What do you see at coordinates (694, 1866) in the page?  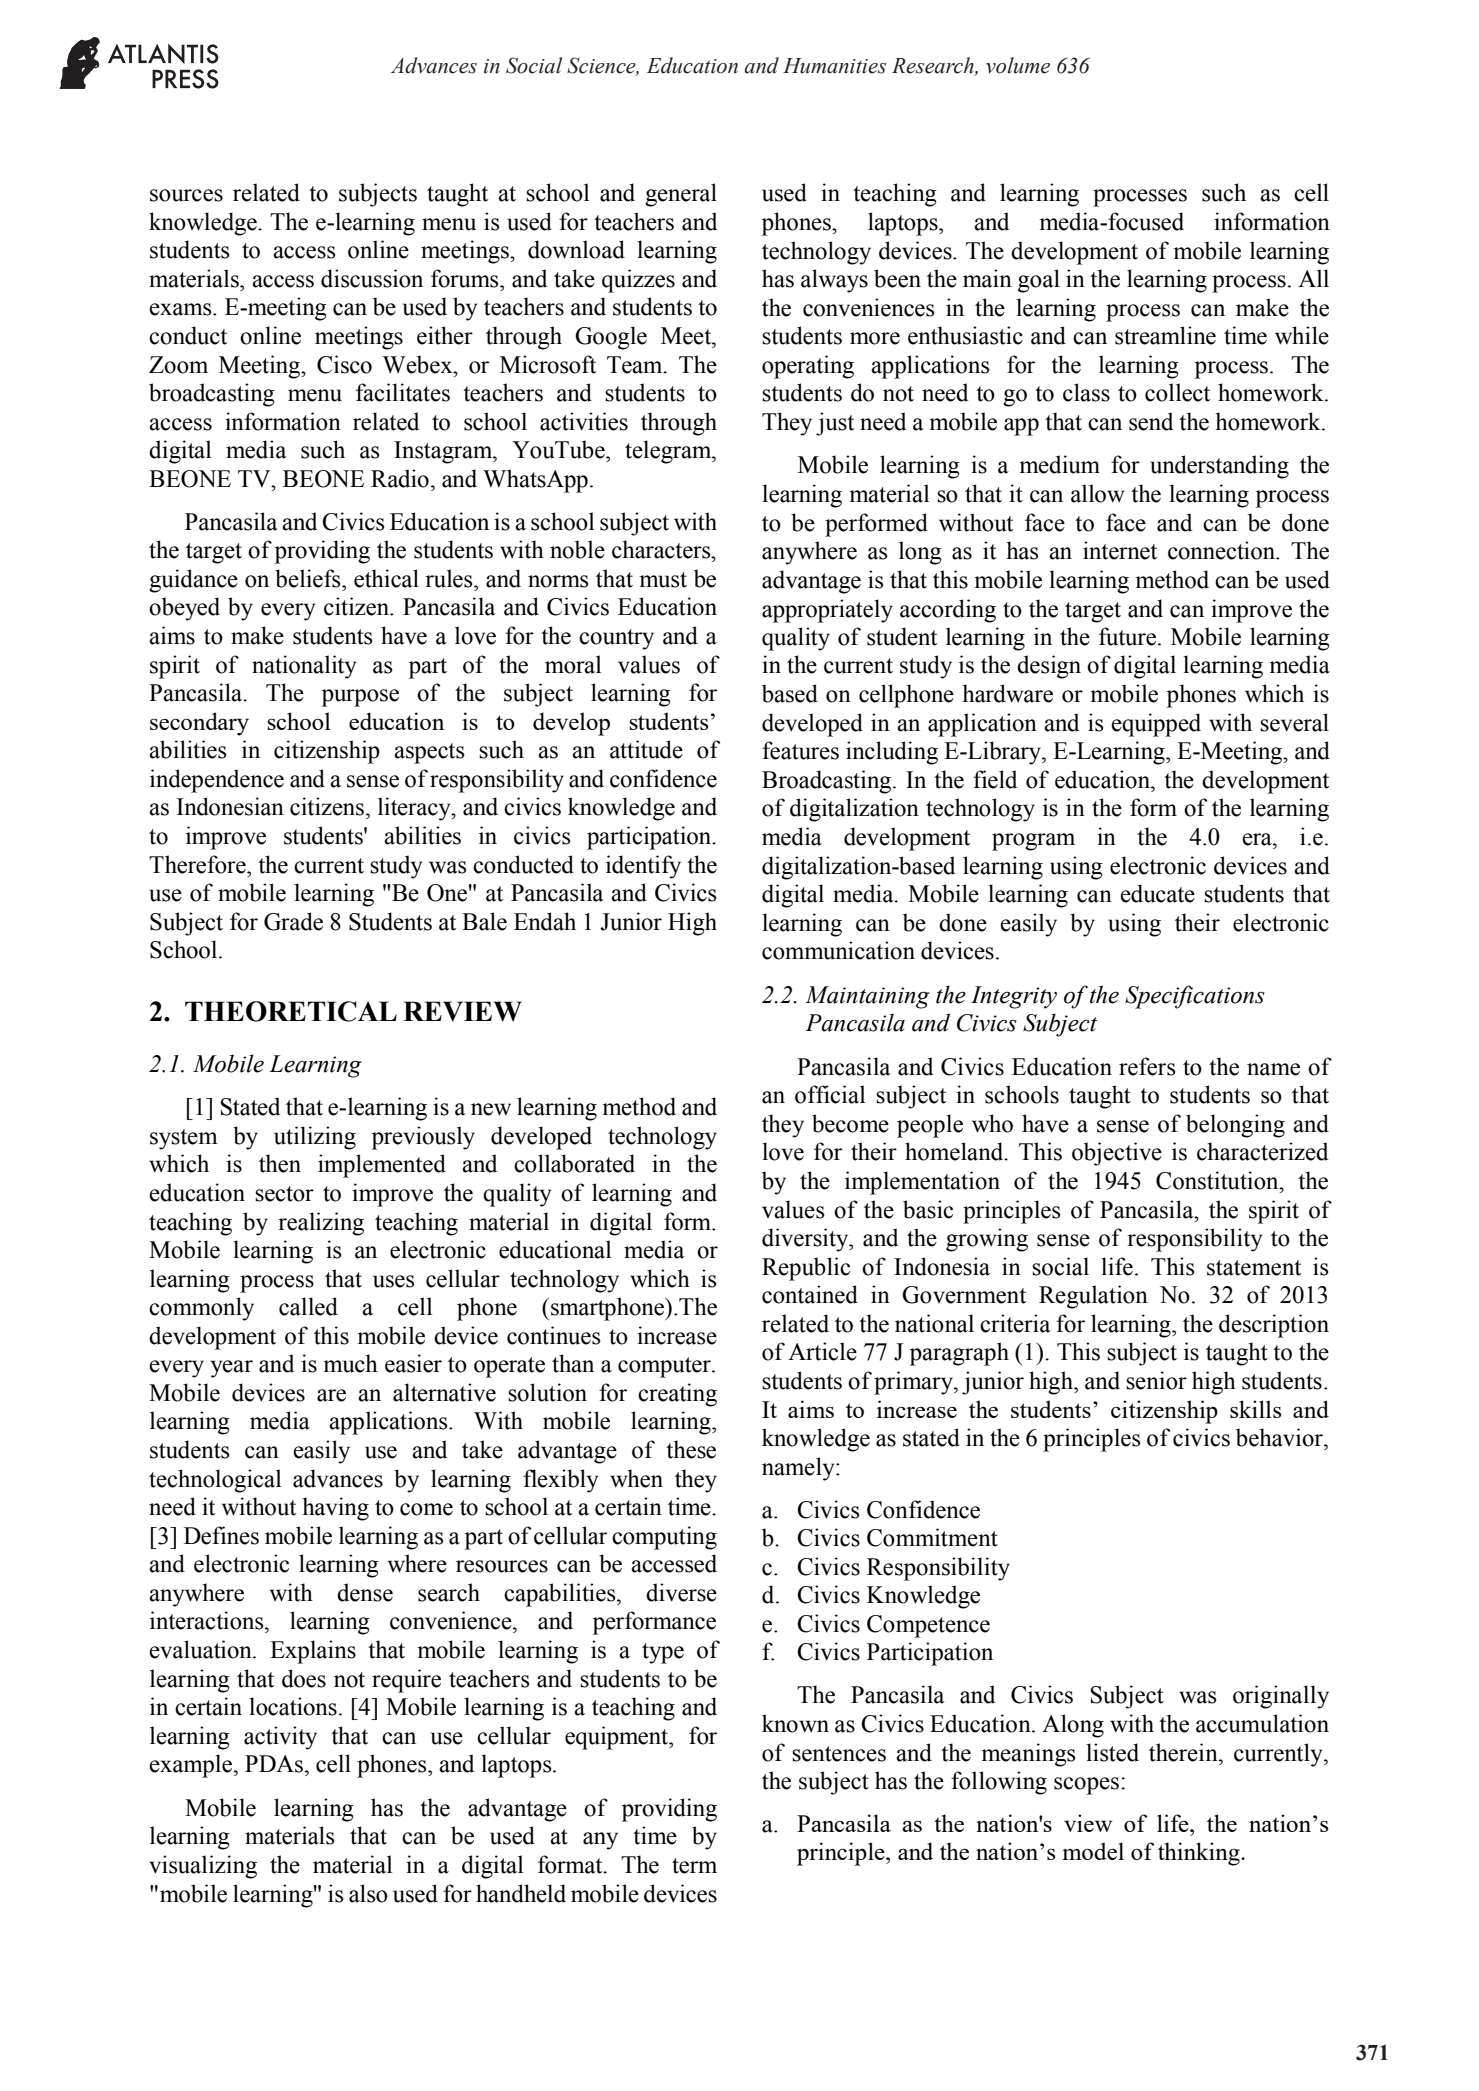 I see `term` at bounding box center [694, 1866].
